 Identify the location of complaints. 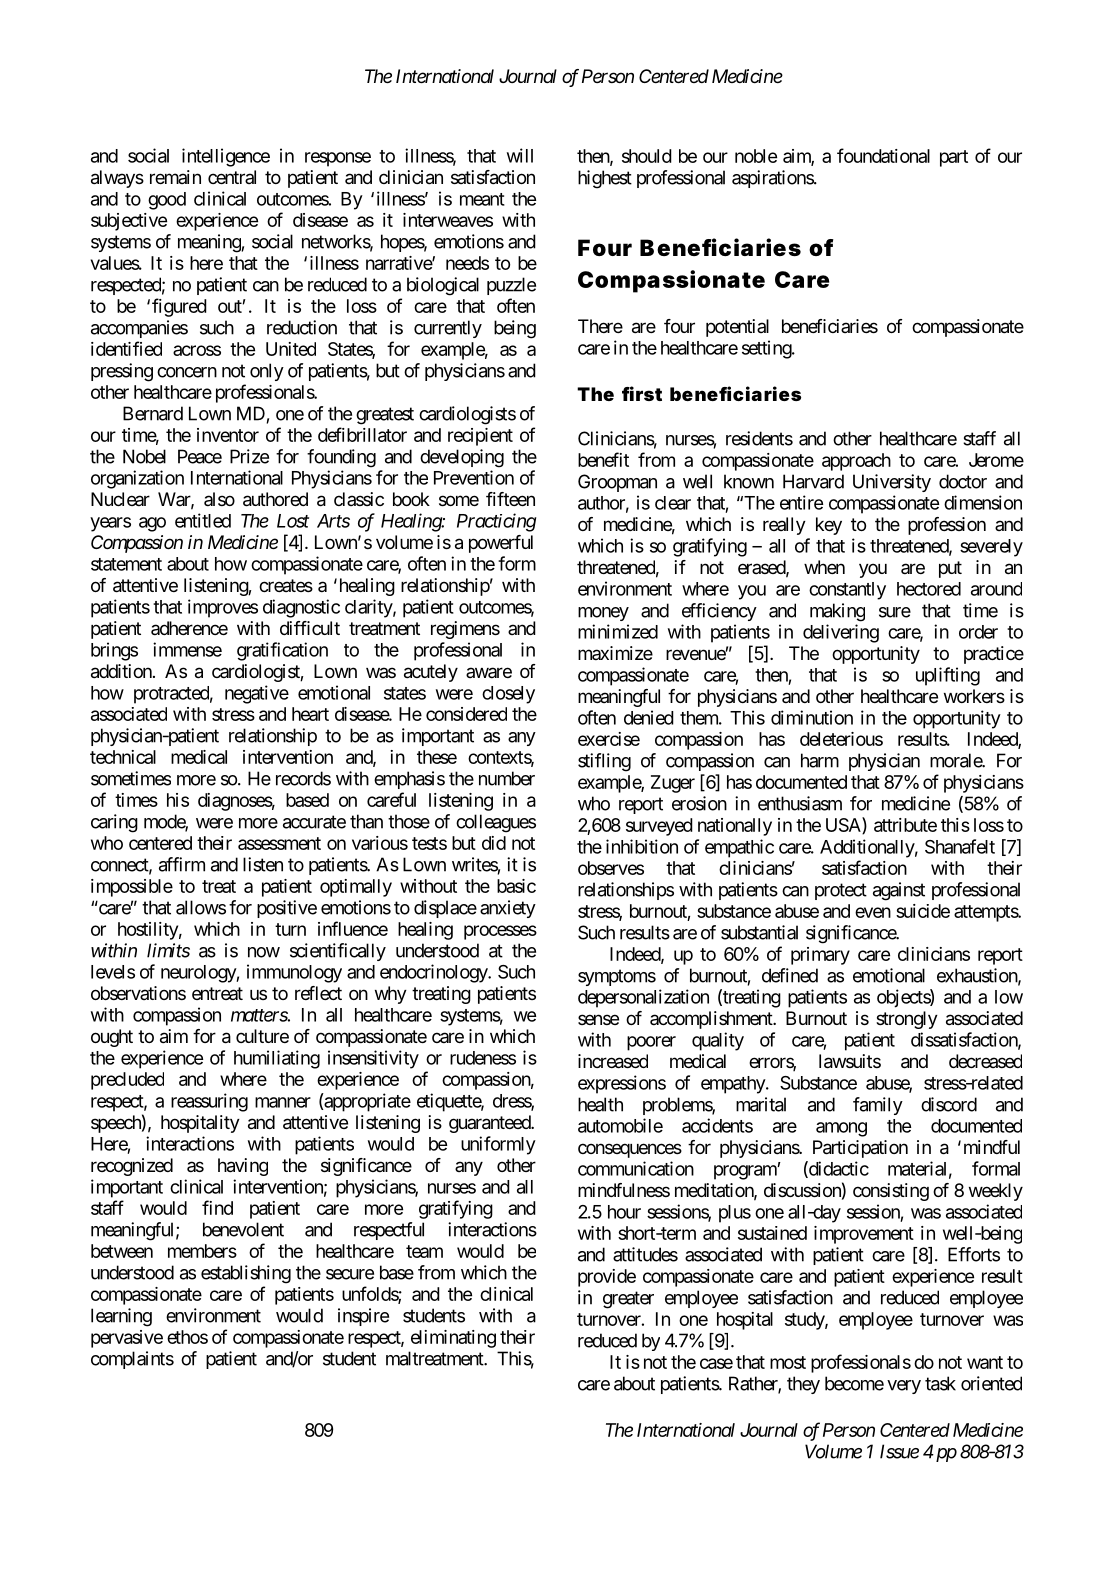
(132, 1360).
